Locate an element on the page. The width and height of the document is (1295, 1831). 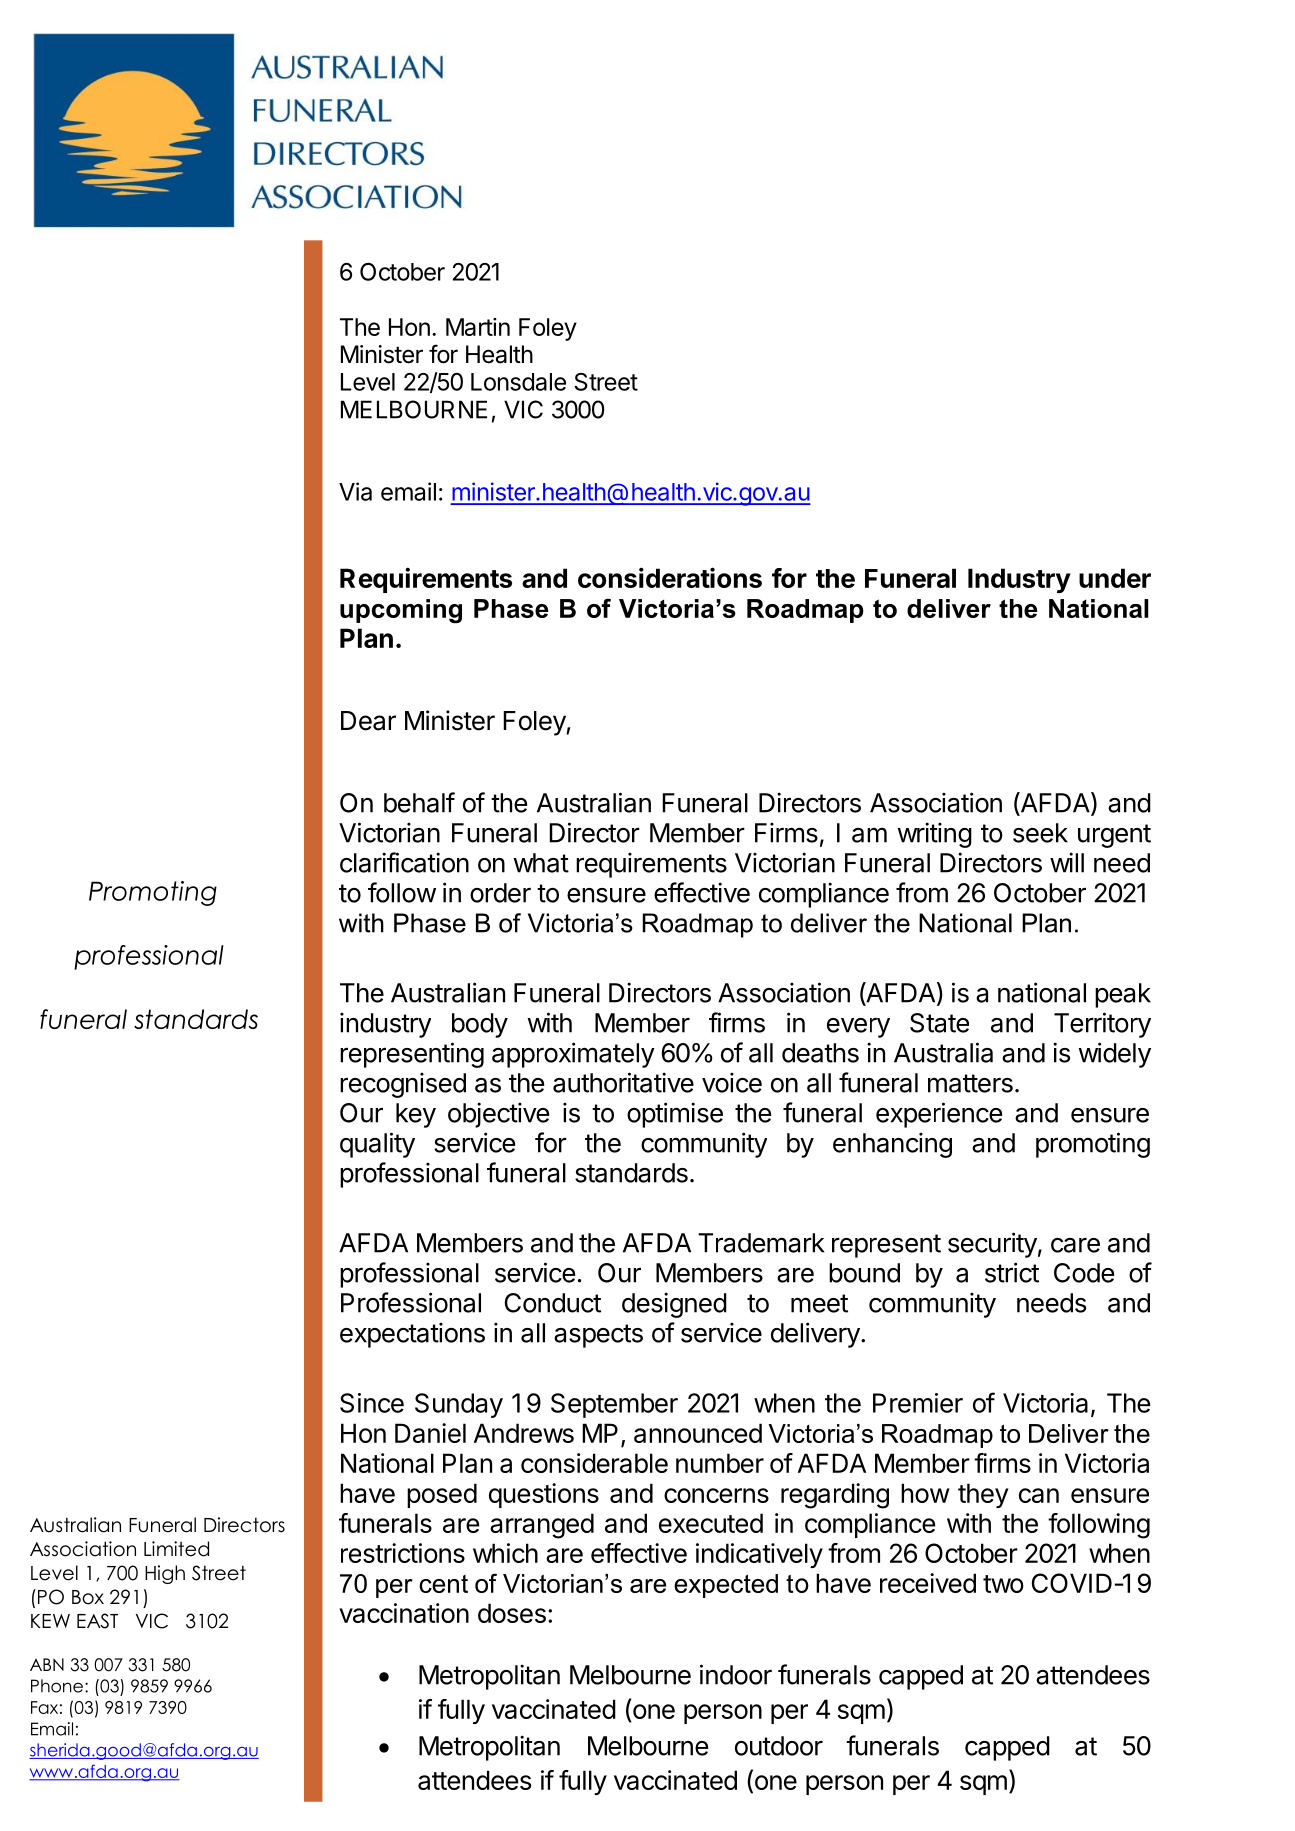
seek is located at coordinates (1040, 833).
